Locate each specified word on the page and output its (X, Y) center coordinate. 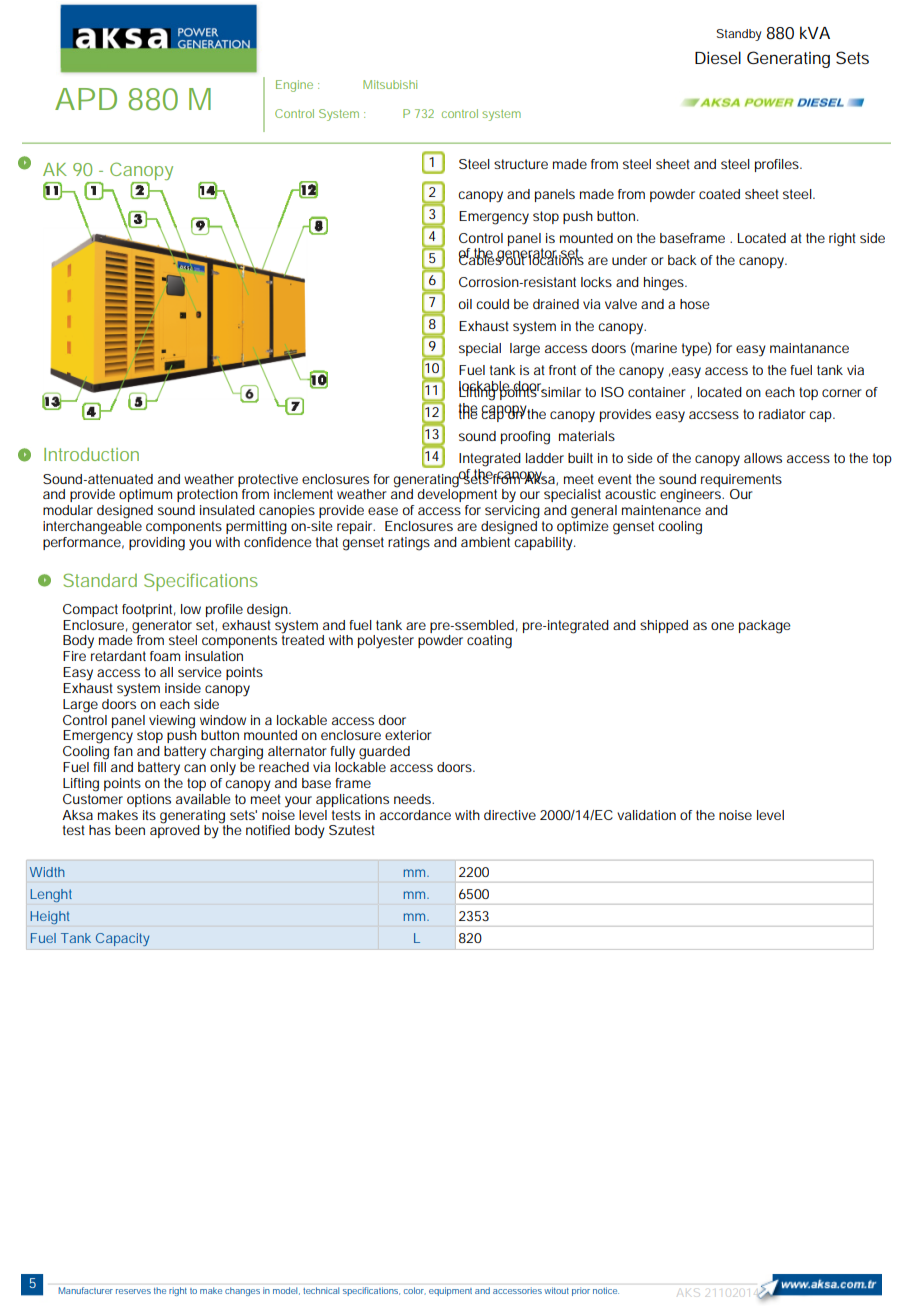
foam (165, 656)
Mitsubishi (390, 84)
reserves (133, 1291)
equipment (450, 1291)
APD (86, 99)
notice (606, 1290)
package (765, 627)
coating (489, 642)
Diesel (718, 57)
